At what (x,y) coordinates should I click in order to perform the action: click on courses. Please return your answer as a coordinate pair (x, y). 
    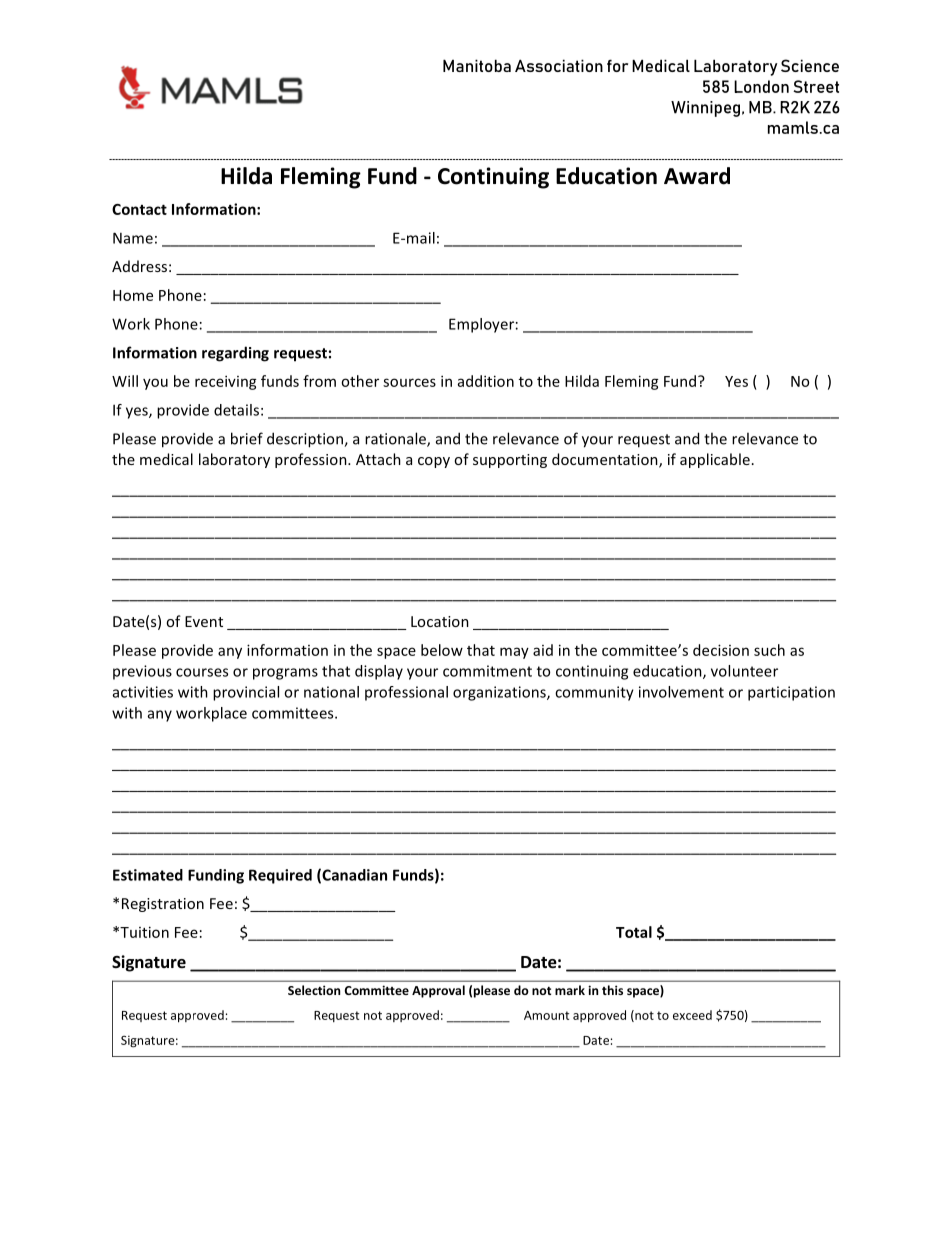
    Looking at the image, I should click on (202, 672).
